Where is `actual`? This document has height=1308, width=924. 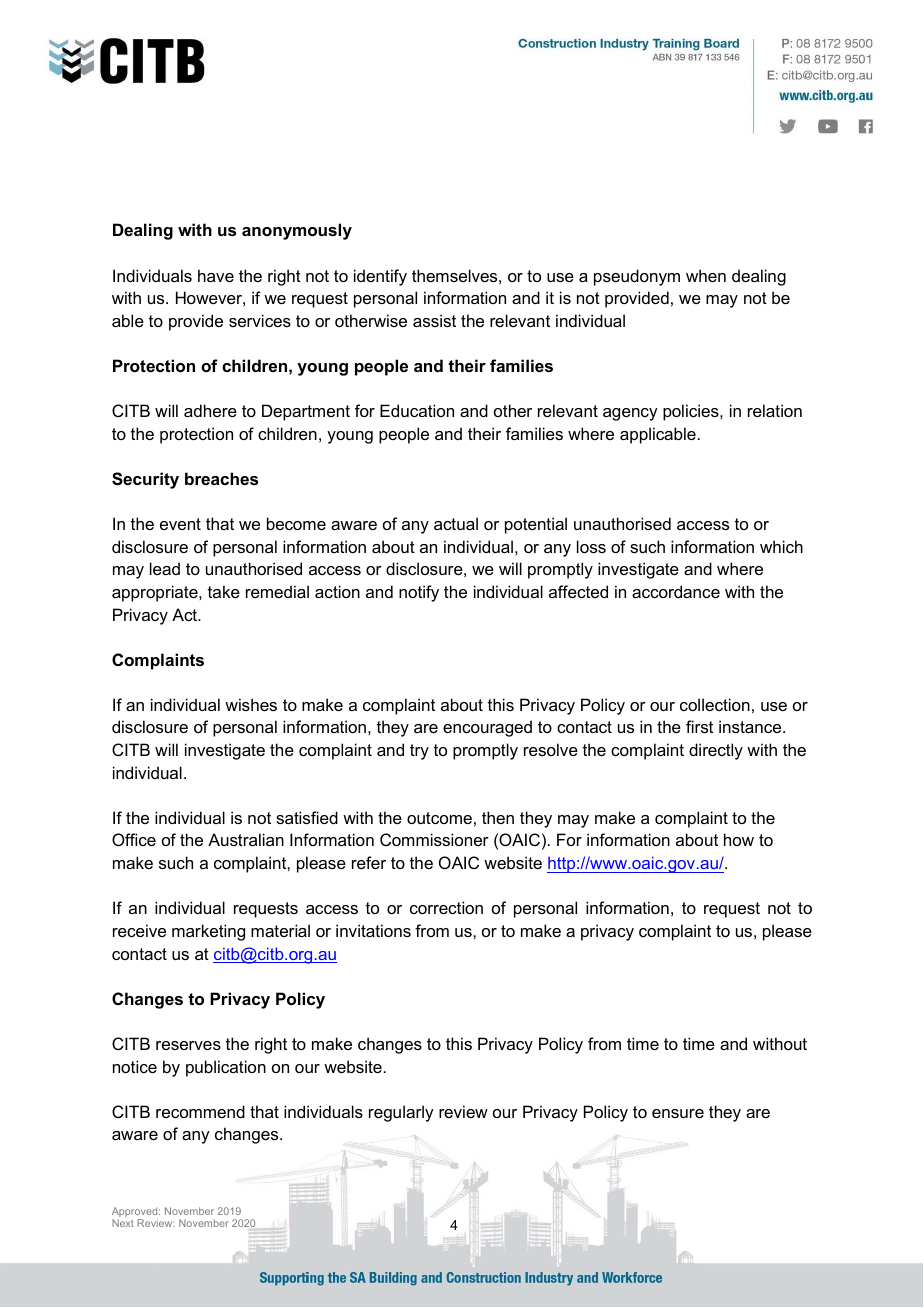
actual is located at coordinates (456, 523).
